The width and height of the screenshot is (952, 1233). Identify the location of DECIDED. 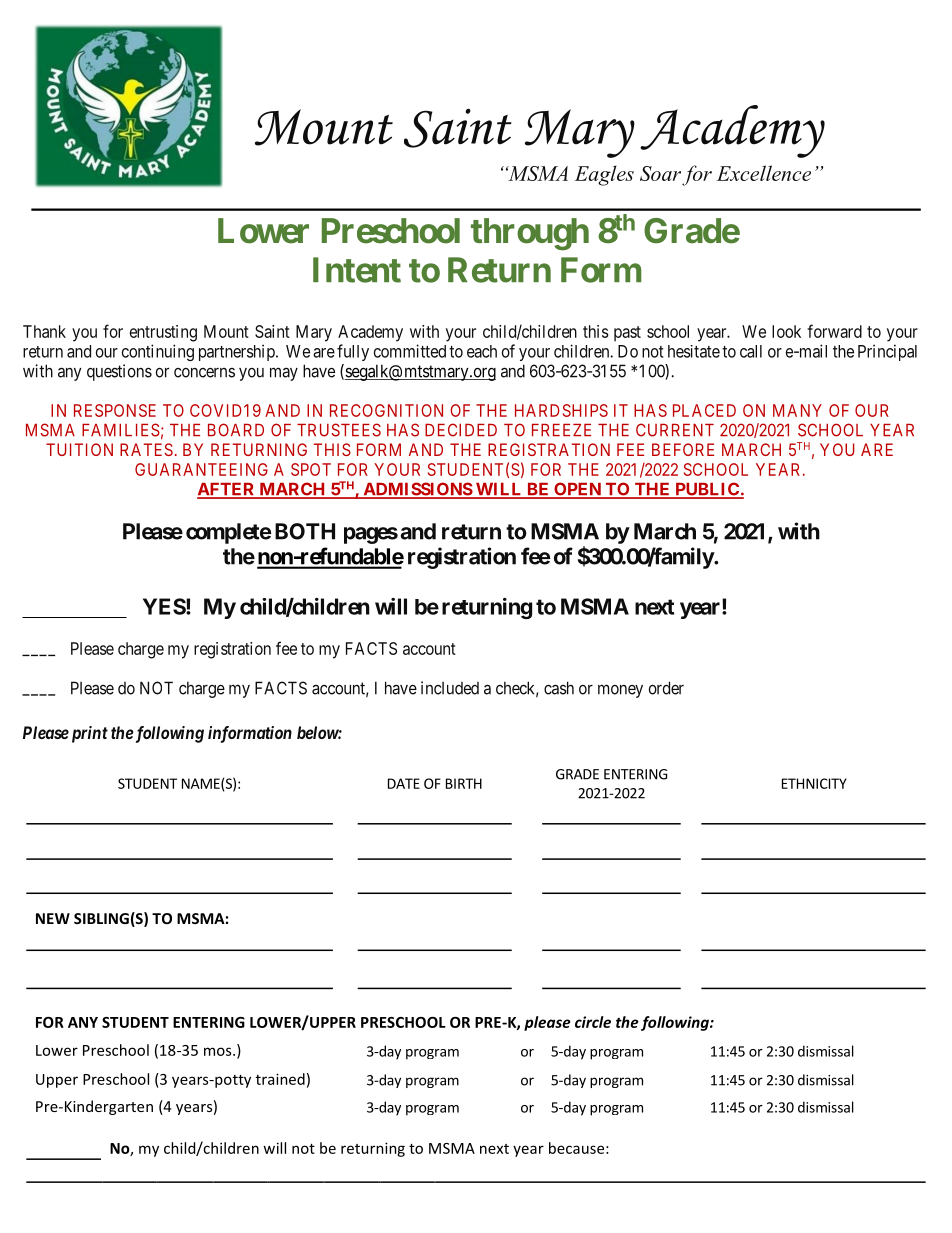
(461, 430).
